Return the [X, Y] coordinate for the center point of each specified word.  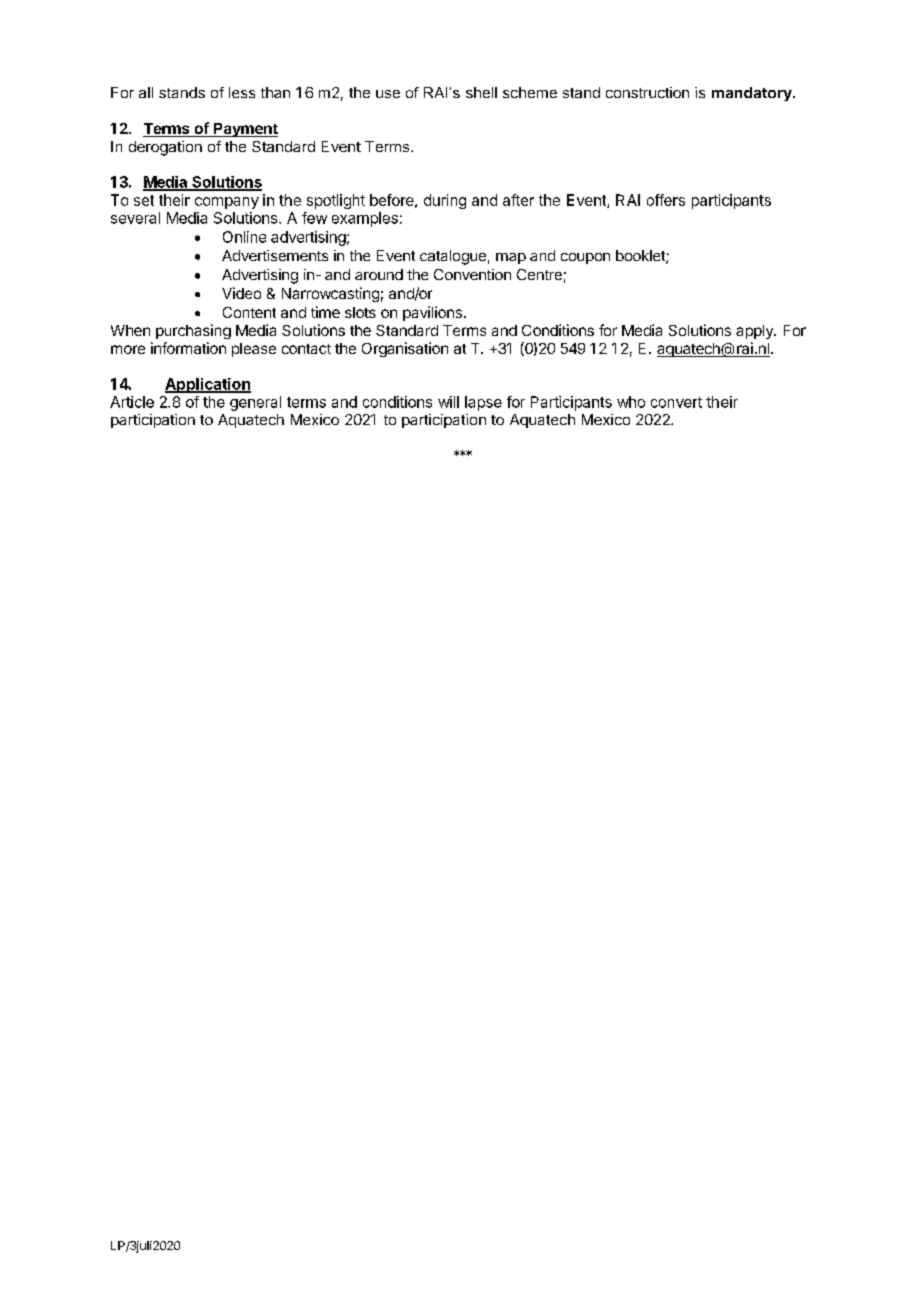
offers [666, 200]
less [242, 92]
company [227, 203]
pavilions [432, 313]
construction [647, 92]
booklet [641, 257]
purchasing [193, 331]
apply [755, 332]
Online [244, 237]
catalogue [453, 257]
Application [208, 385]
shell [481, 92]
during [445, 201]
